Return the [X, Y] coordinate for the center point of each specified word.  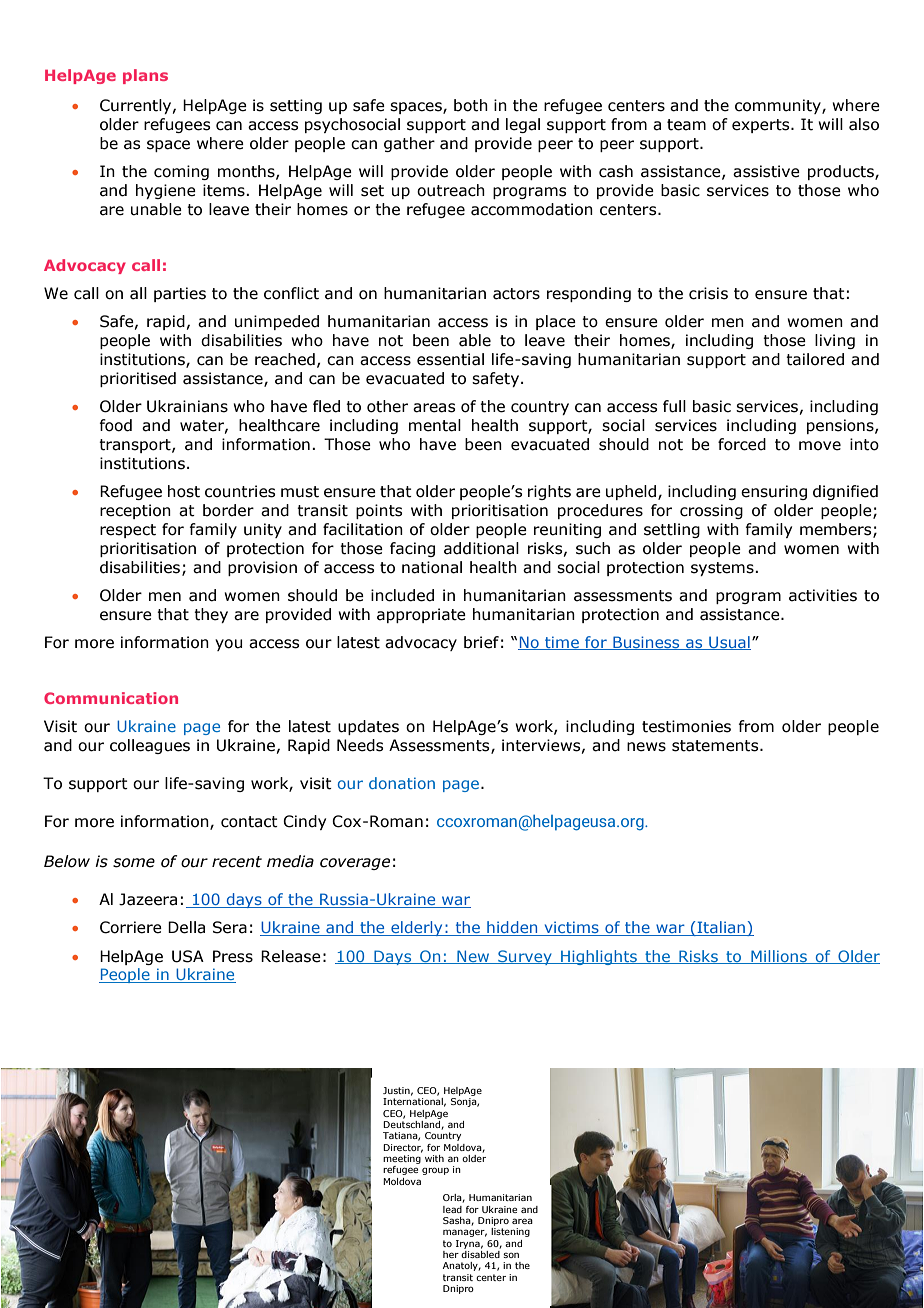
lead [452, 1209]
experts [762, 126]
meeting [402, 1159]
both [471, 105]
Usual [729, 643]
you [228, 645]
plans [145, 76]
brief [481, 642]
